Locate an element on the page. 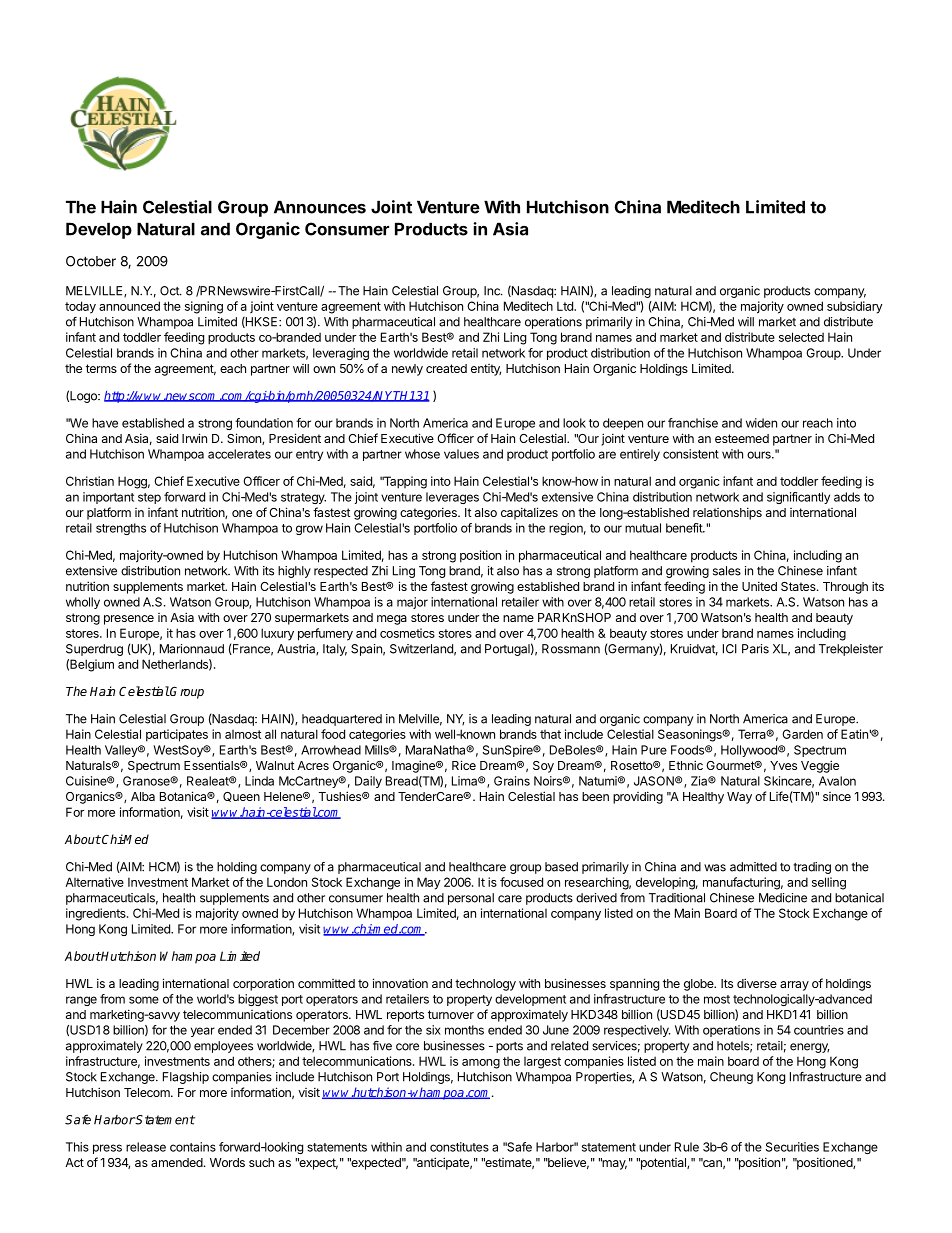 This page has height=1233, width=952. strengths is located at coordinates (121, 529).
